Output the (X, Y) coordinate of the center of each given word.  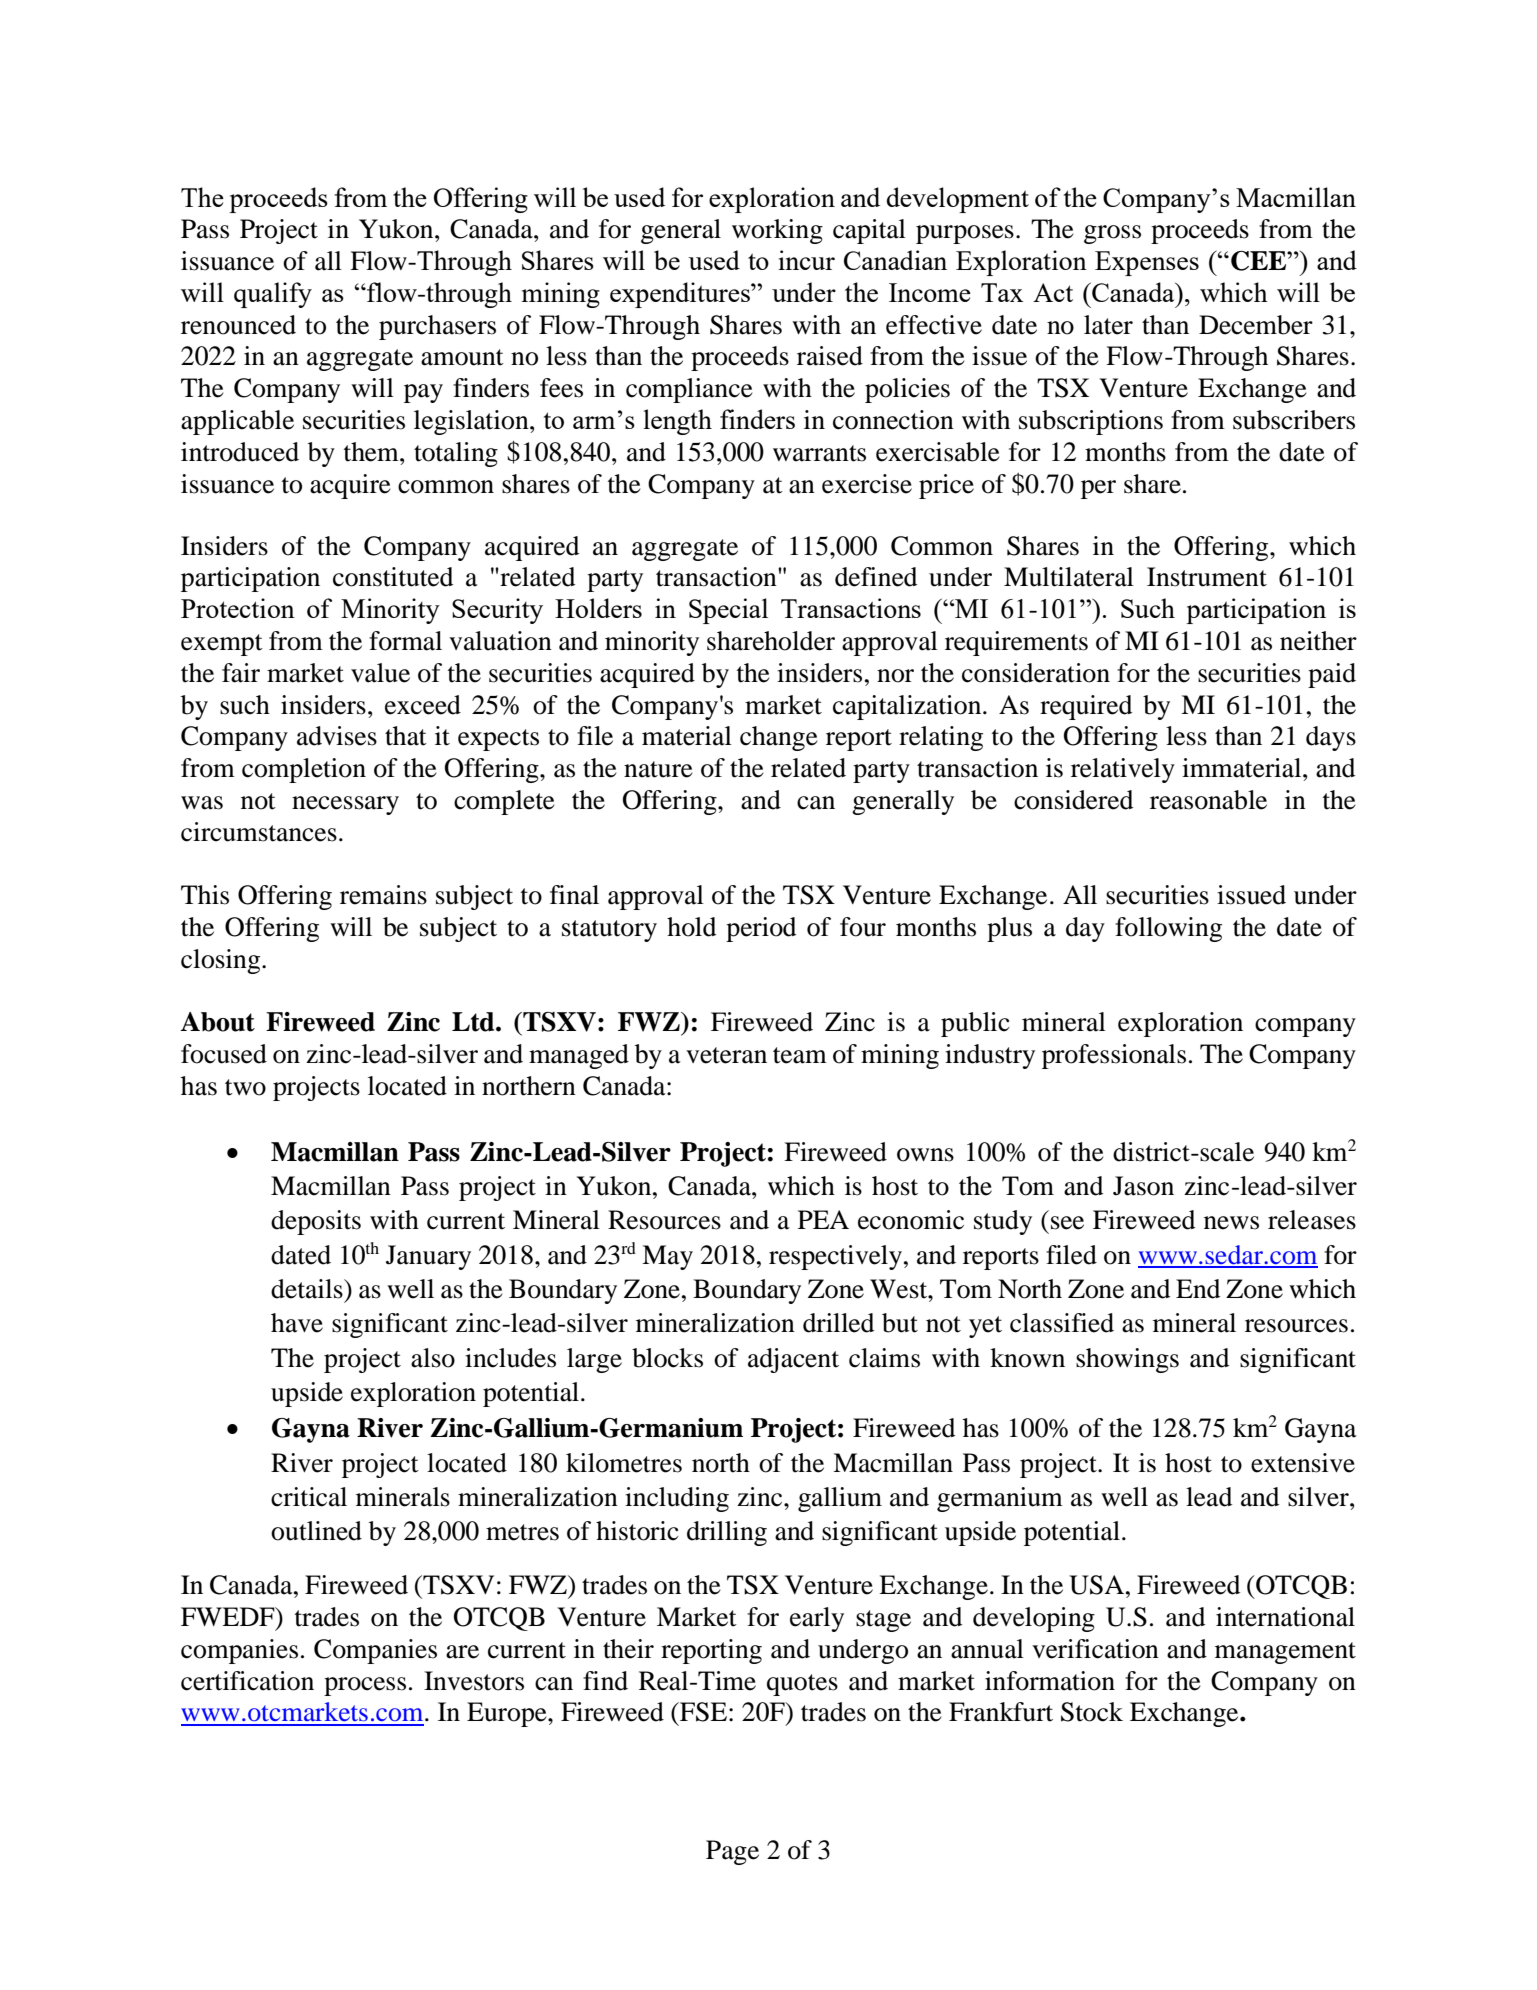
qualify (273, 295)
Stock (1092, 1712)
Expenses (1147, 263)
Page (732, 1852)
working (777, 231)
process (365, 1686)
